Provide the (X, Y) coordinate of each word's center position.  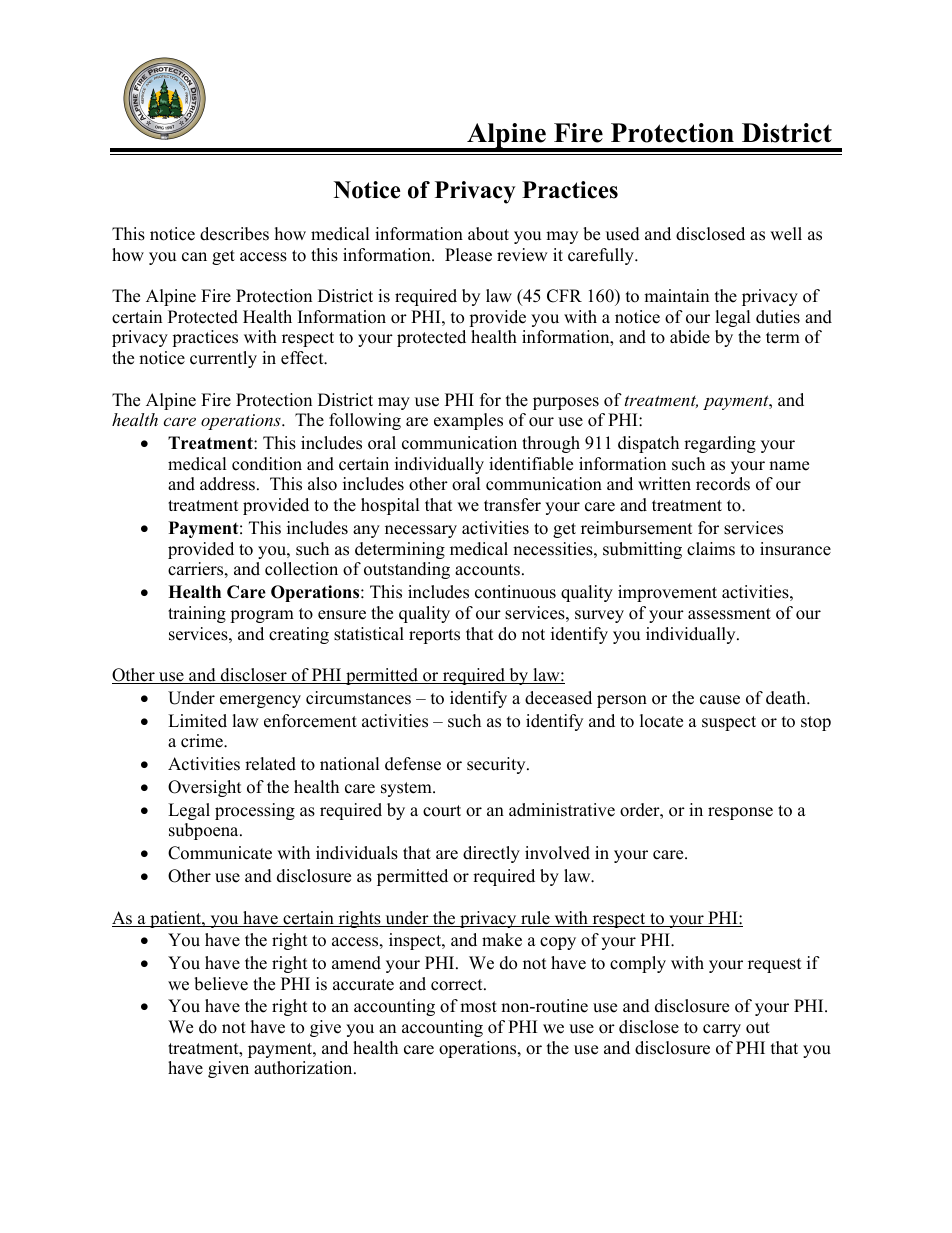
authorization (304, 1068)
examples (468, 421)
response (740, 813)
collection (301, 569)
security (497, 765)
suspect (729, 723)
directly (491, 854)
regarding (720, 444)
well (786, 234)
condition (267, 464)
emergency (260, 701)
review (522, 255)
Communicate (220, 853)
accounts (487, 570)
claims (711, 549)
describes (234, 234)
